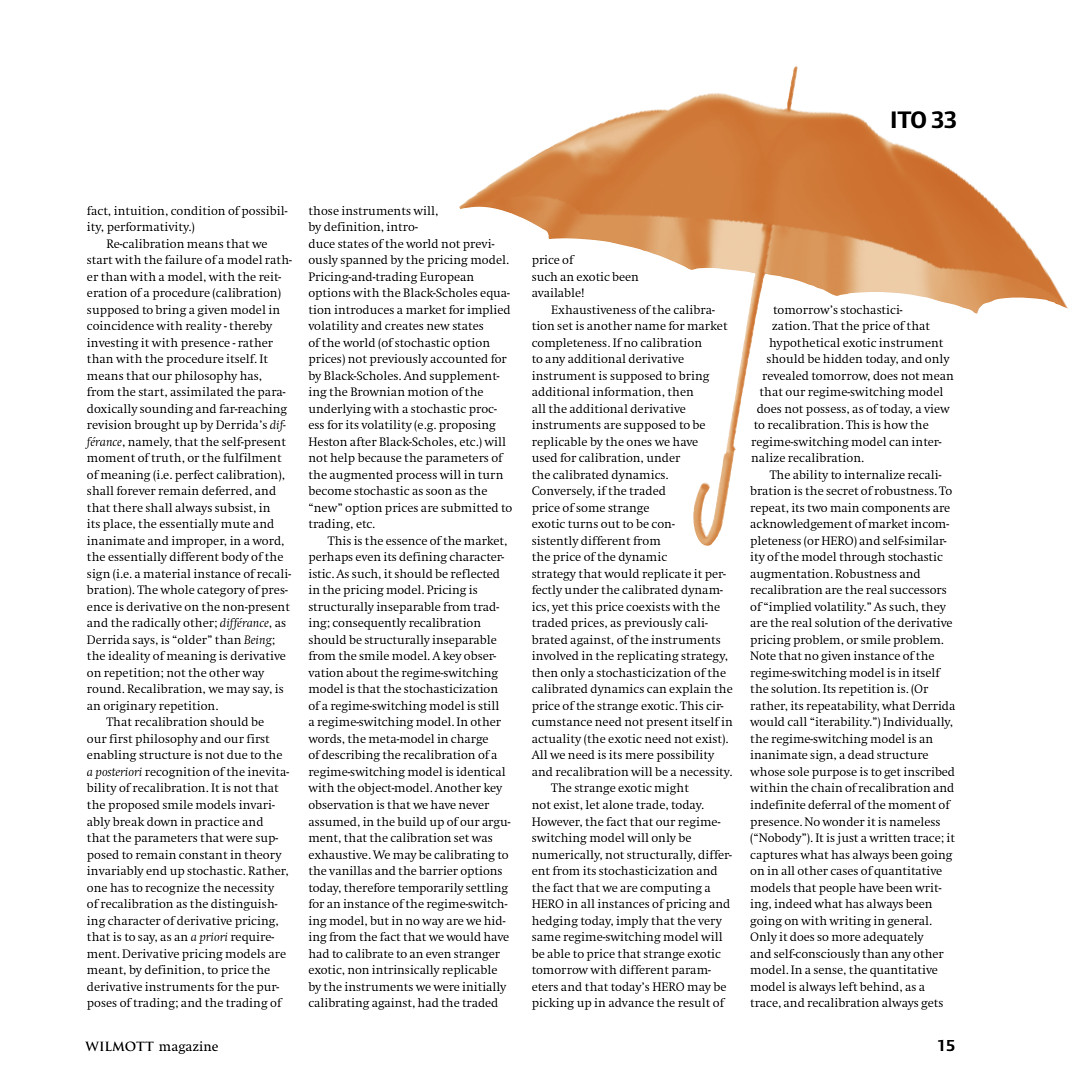  Describe the element at coordinates (324, 210) in the page. I see `those` at that location.
